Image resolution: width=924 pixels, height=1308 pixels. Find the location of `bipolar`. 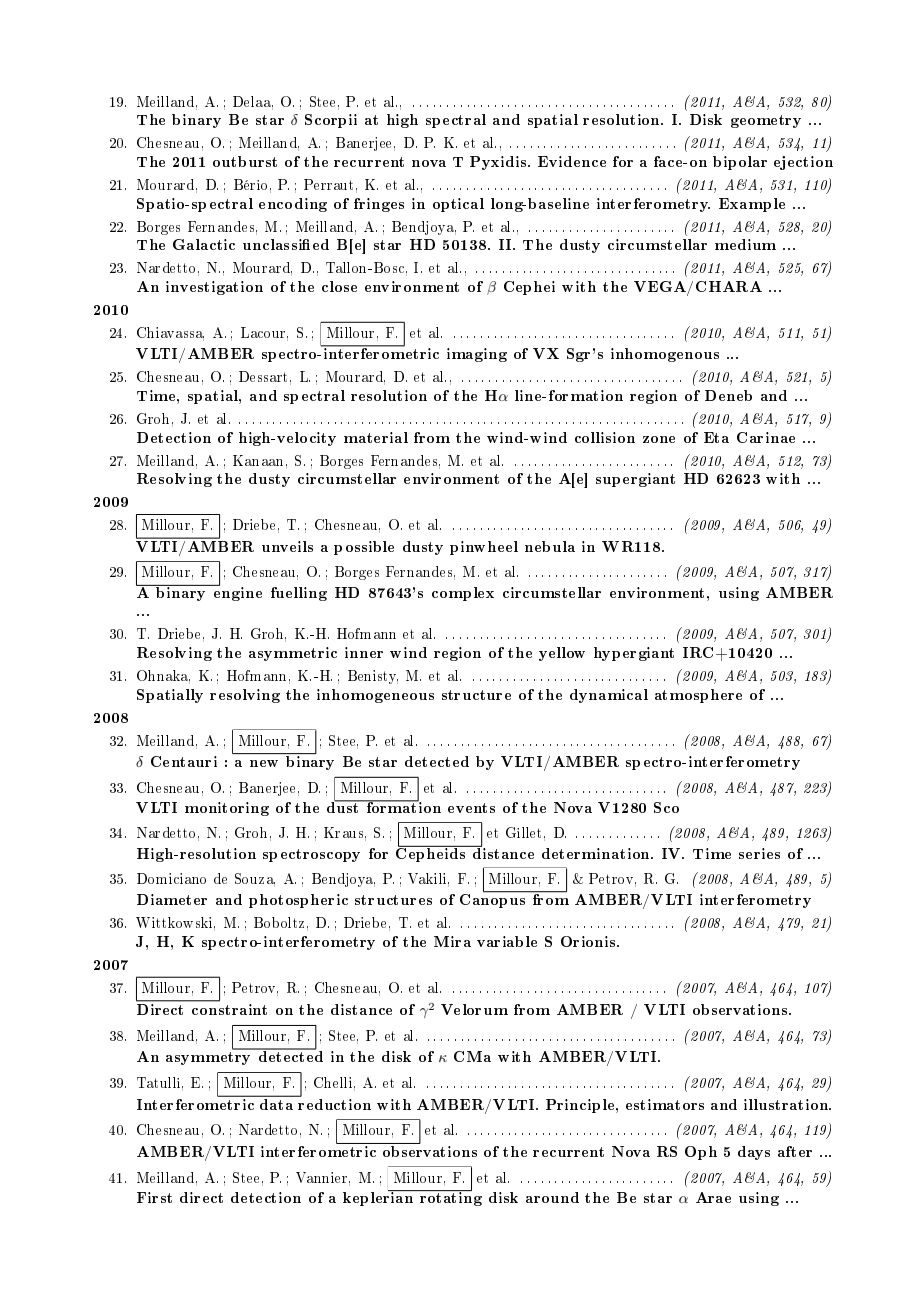

bipolar is located at coordinates (740, 163).
